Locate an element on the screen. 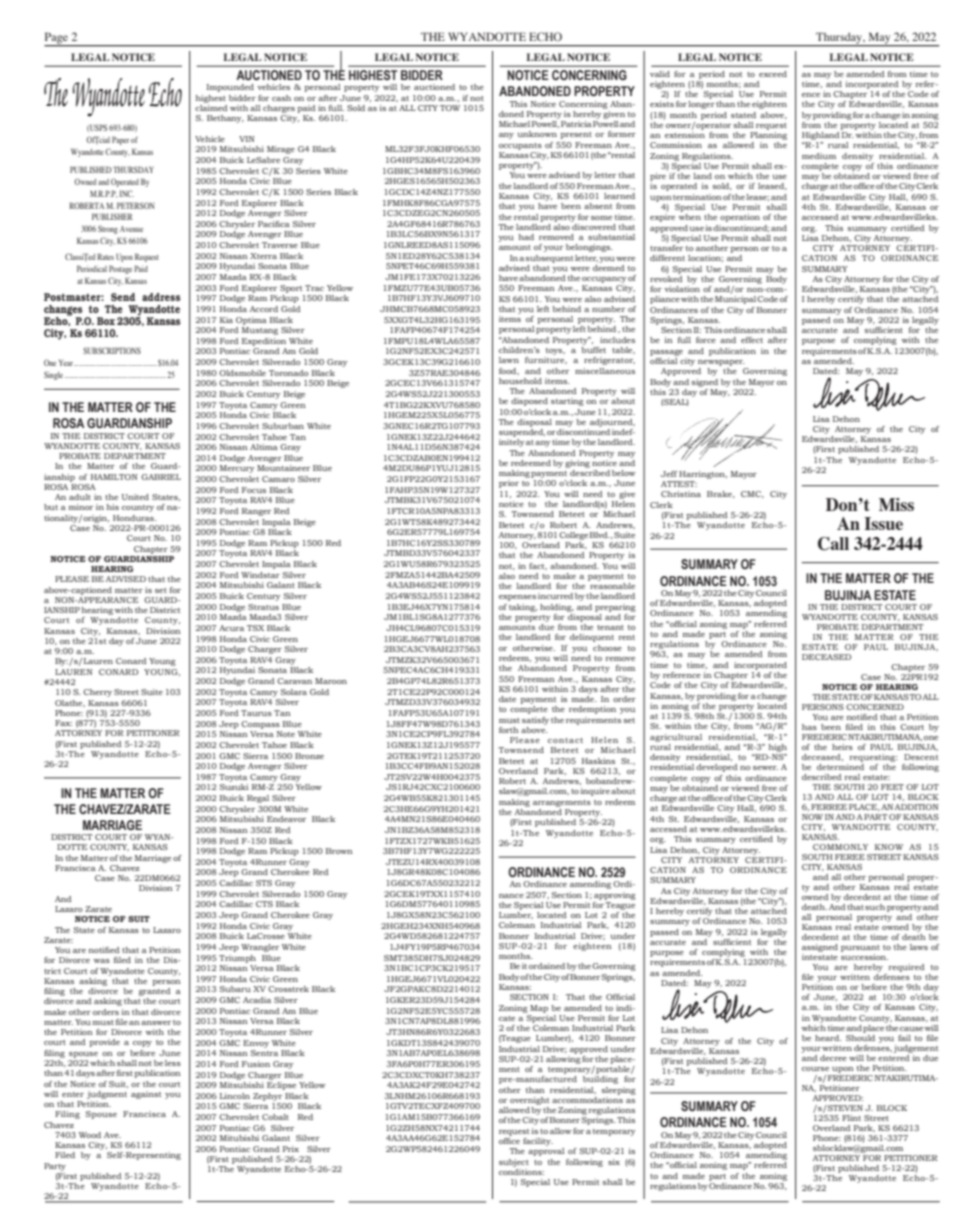  was is located at coordinates (102, 961).
